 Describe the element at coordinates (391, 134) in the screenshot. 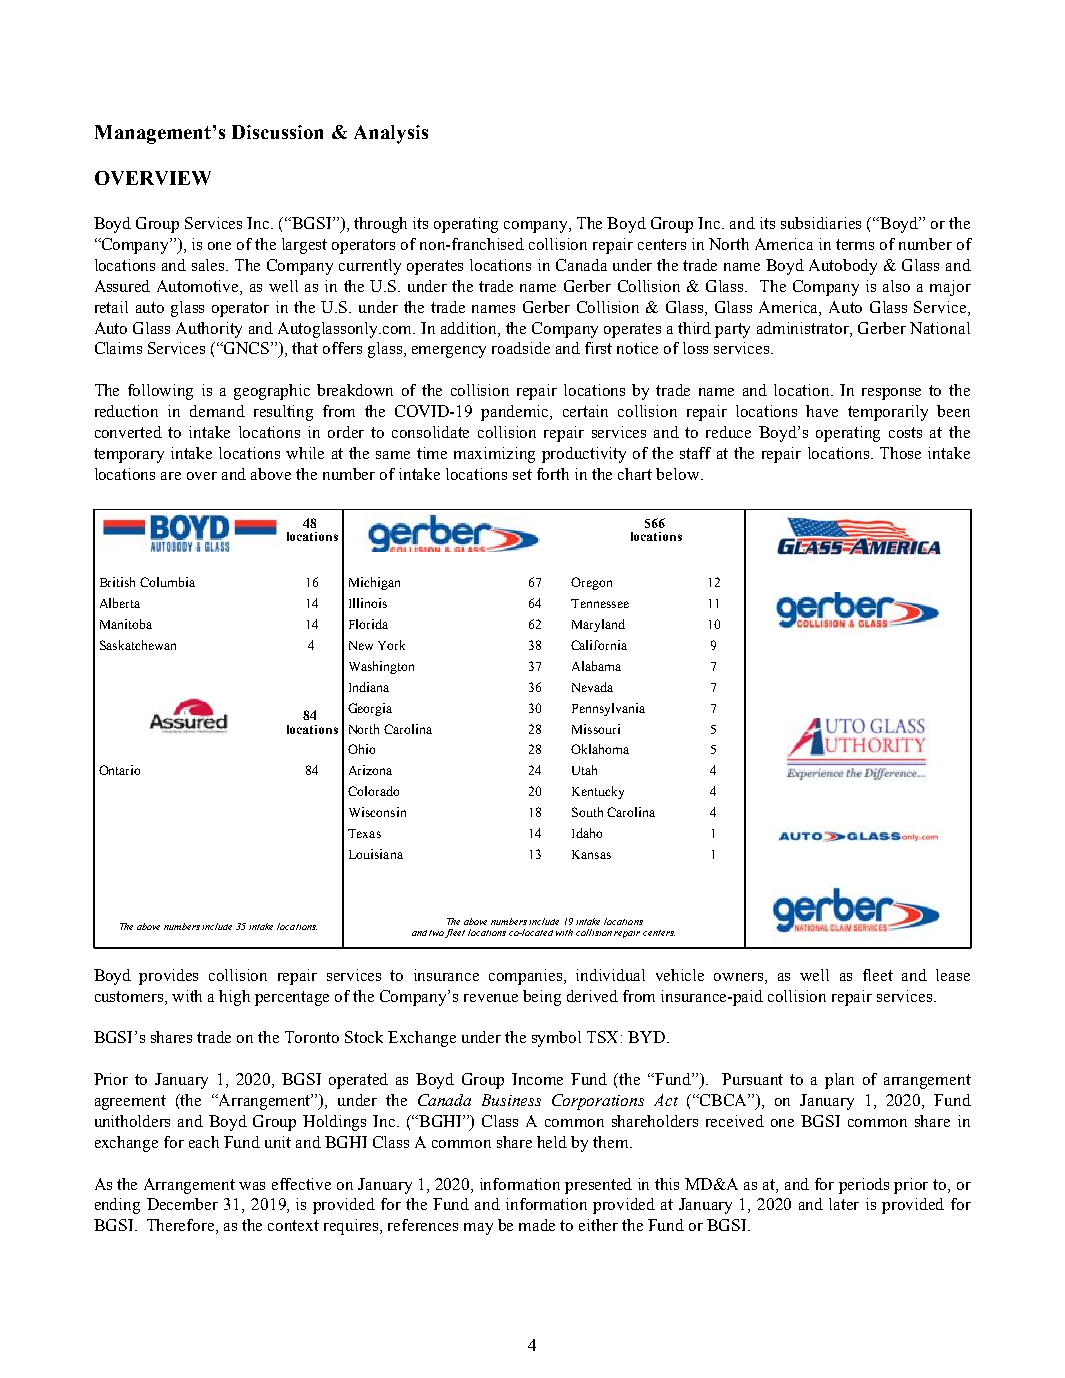

I see `Analysis` at that location.
